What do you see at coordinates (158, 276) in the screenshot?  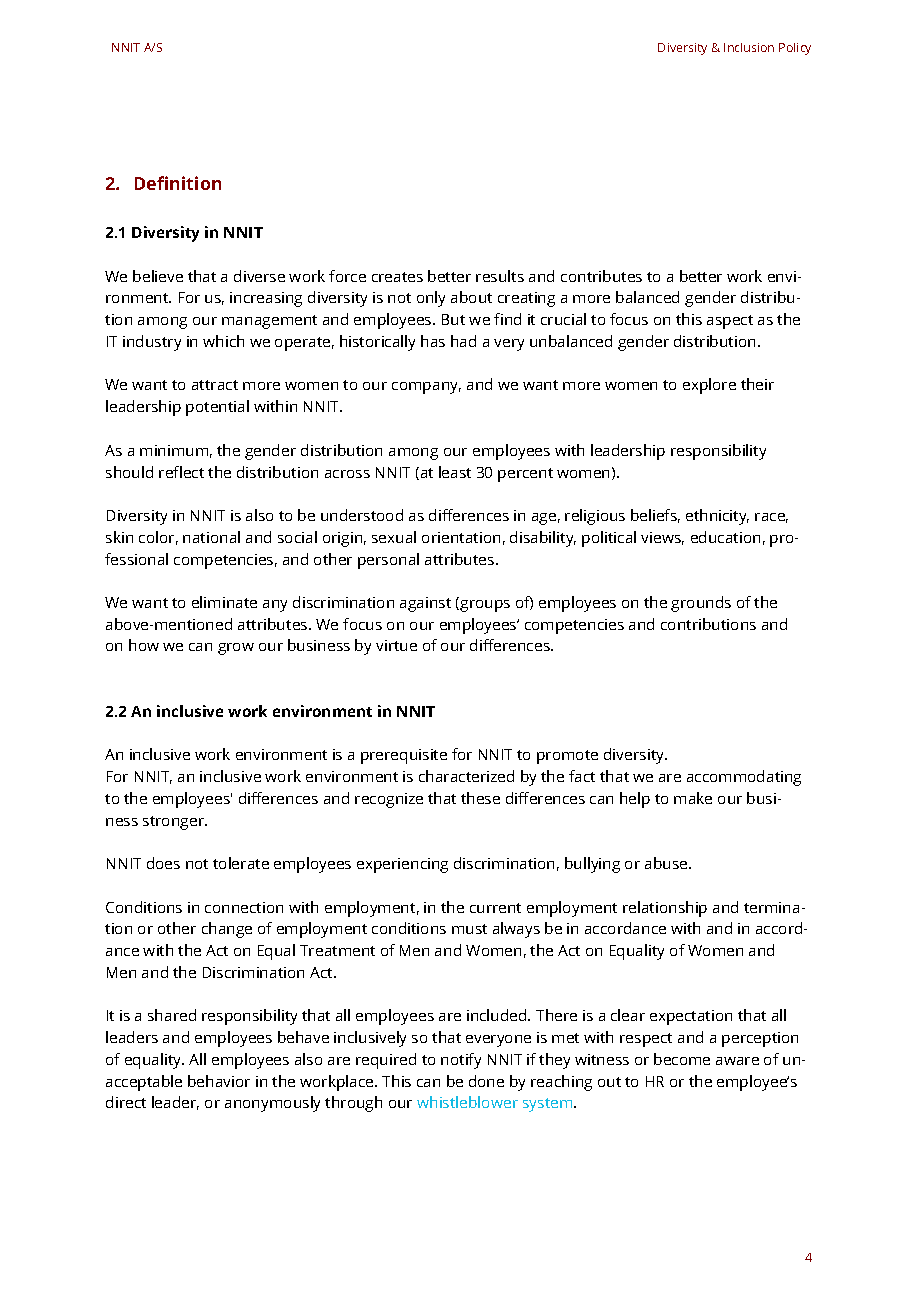 I see `believe` at bounding box center [158, 276].
